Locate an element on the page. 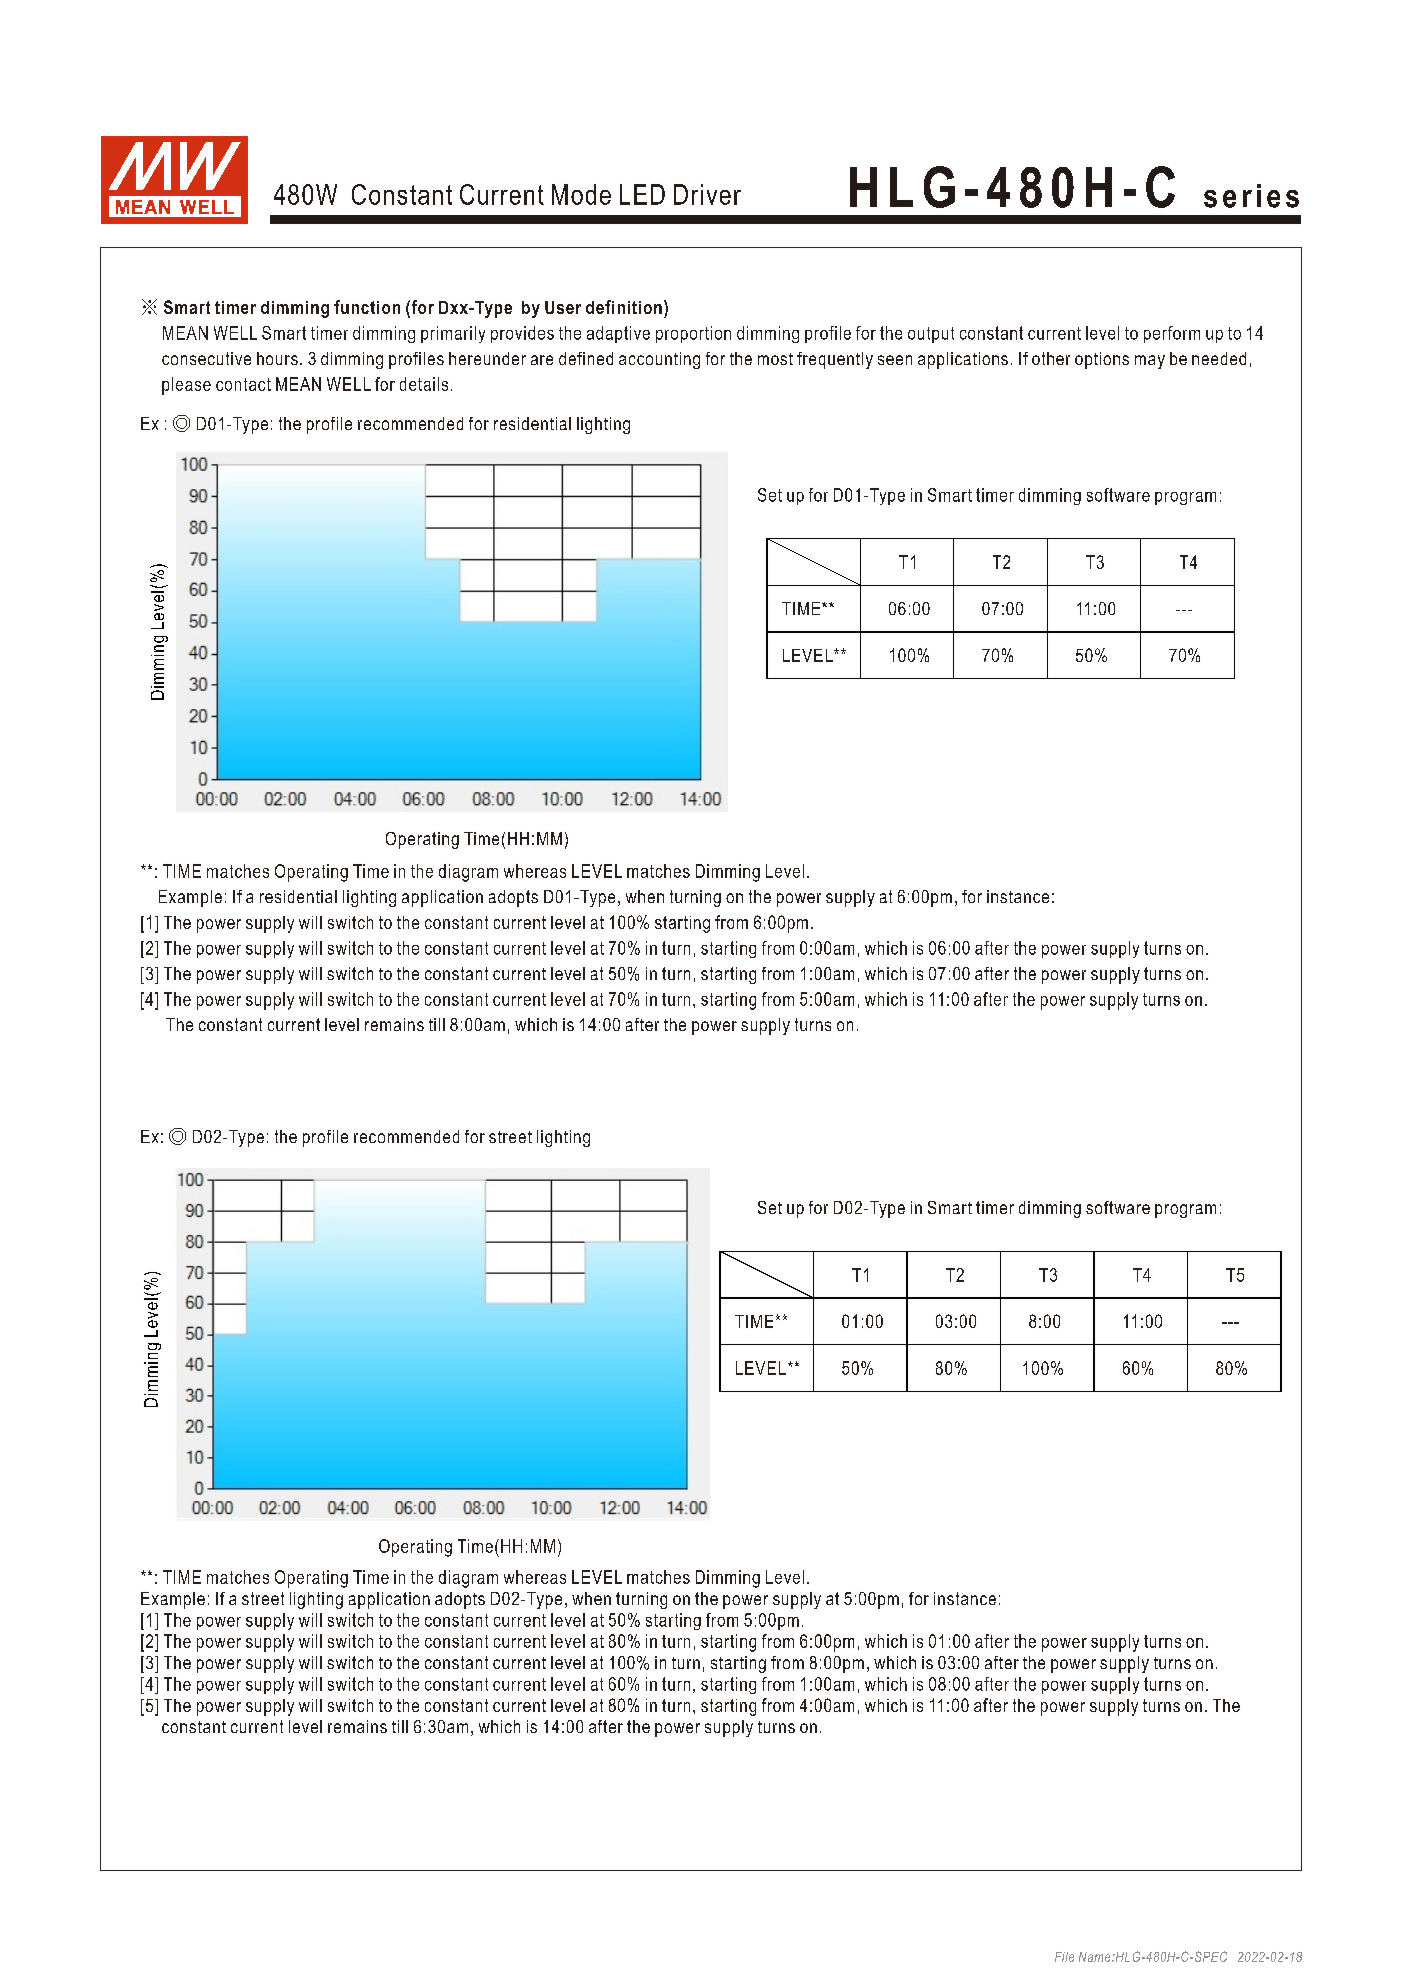  LED is located at coordinates (642, 194).
